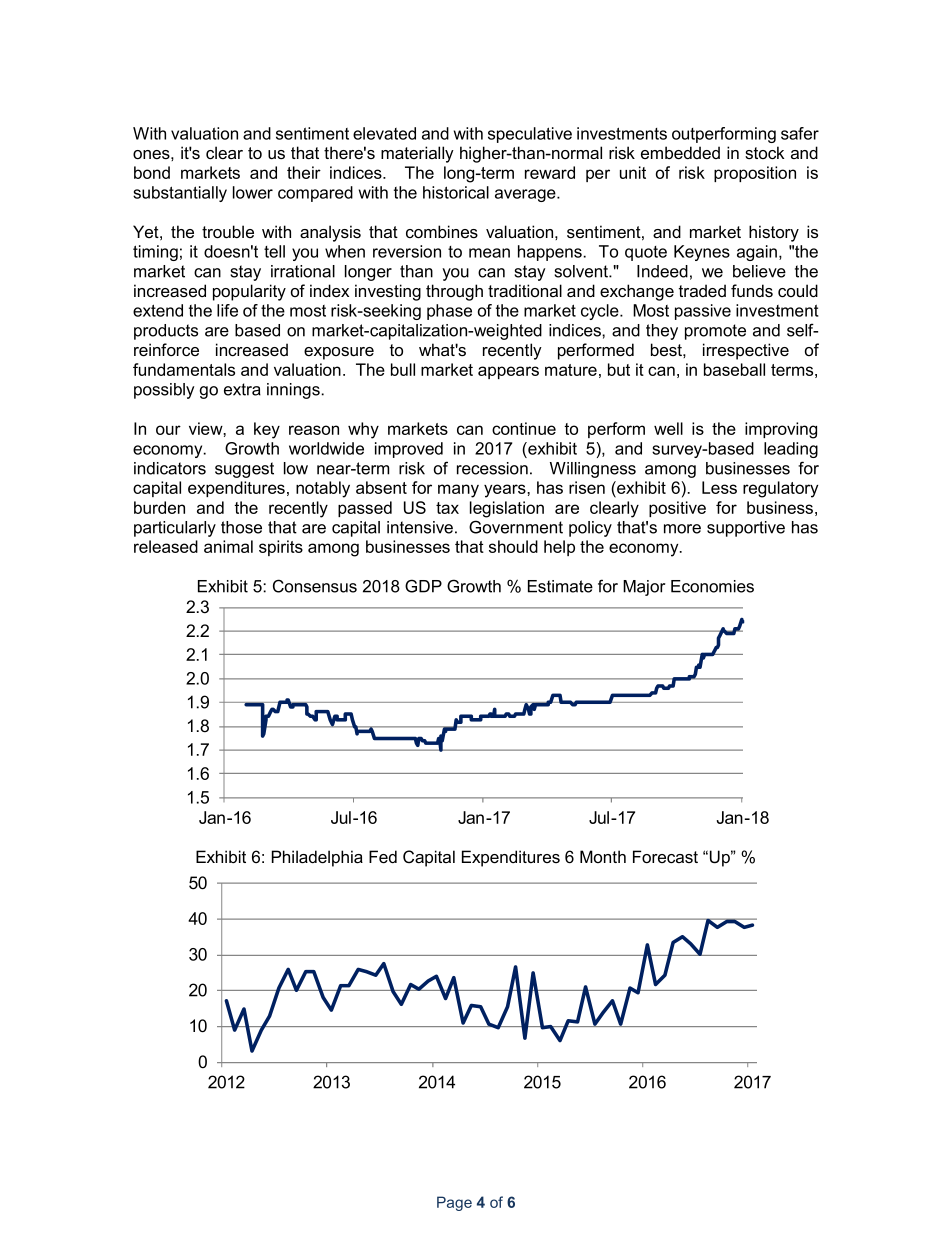 The height and width of the document is (1233, 952). Describe the element at coordinates (755, 174) in the document. I see `proposition` at that location.
